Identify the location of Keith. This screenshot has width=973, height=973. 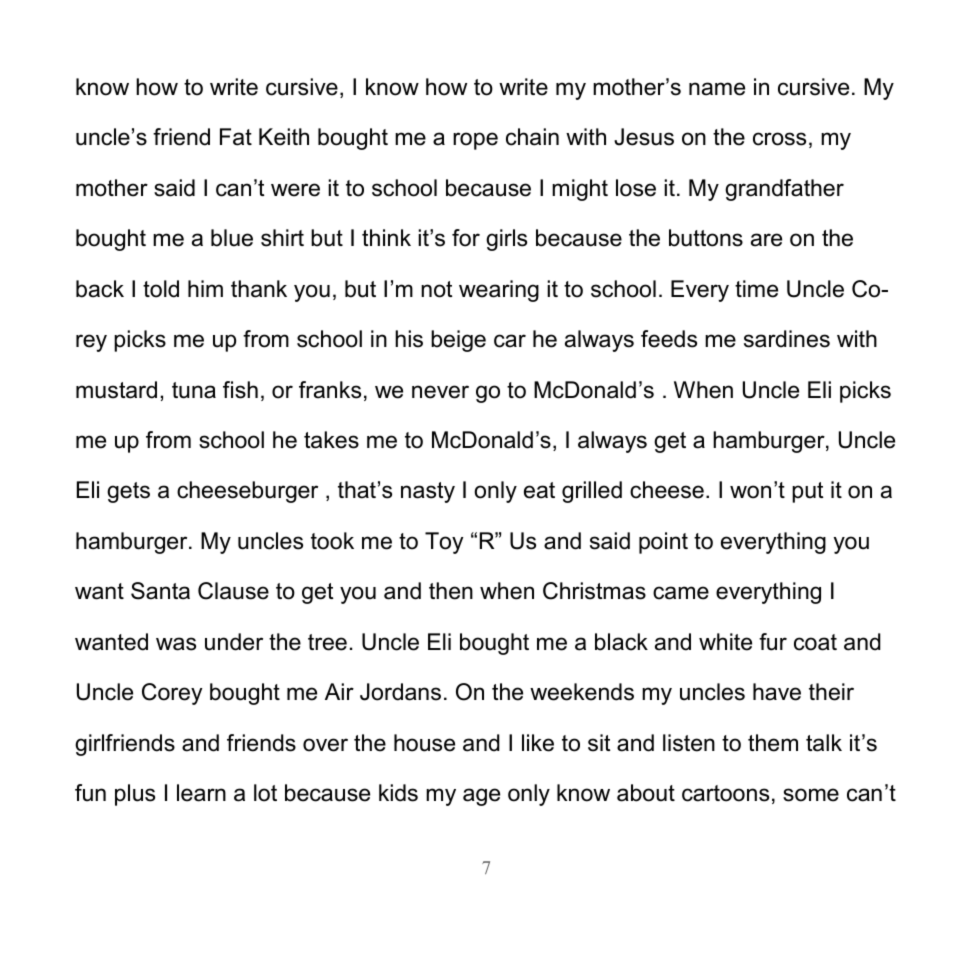
(284, 137).
